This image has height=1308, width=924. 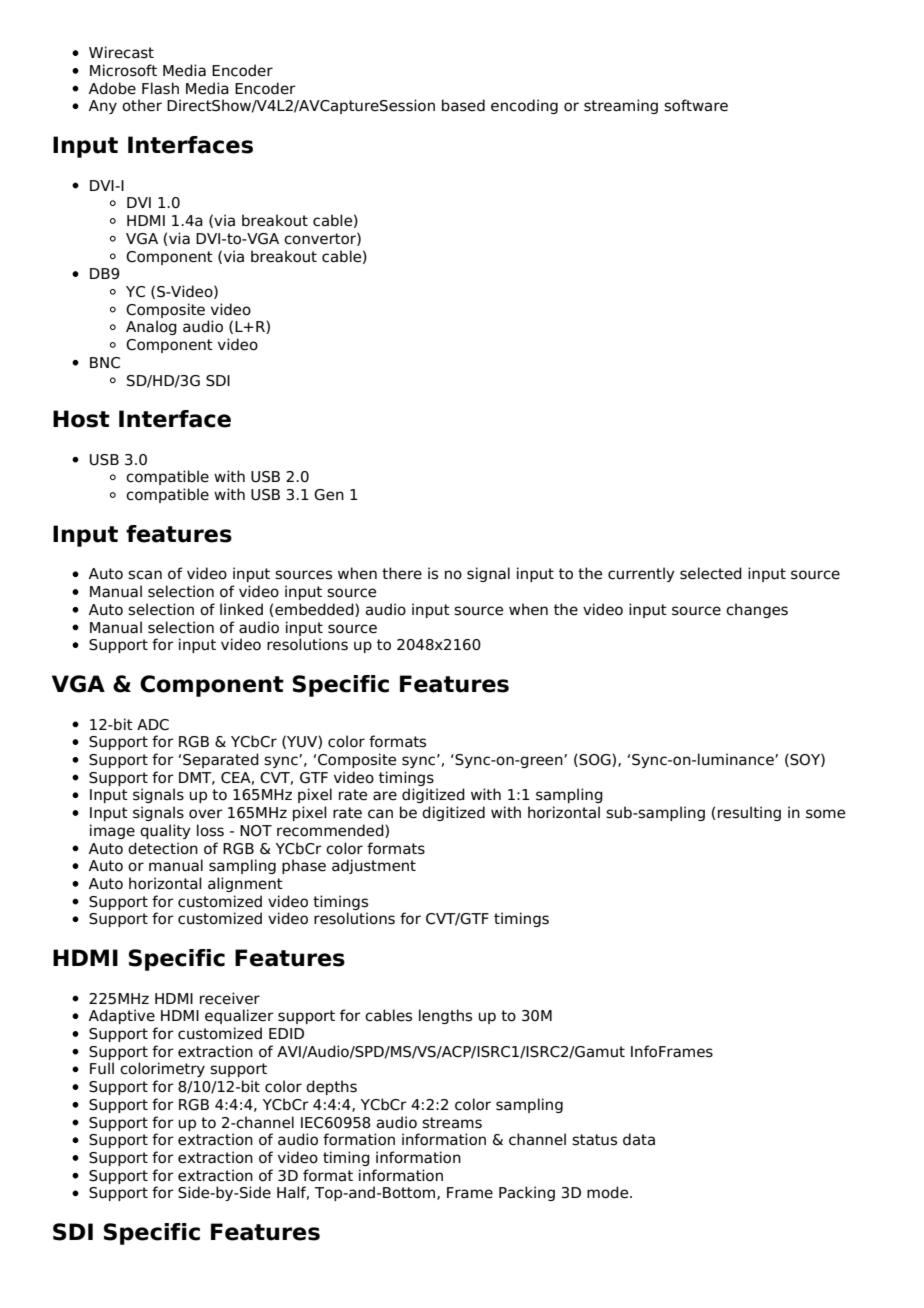 I want to click on there, so click(x=402, y=573).
